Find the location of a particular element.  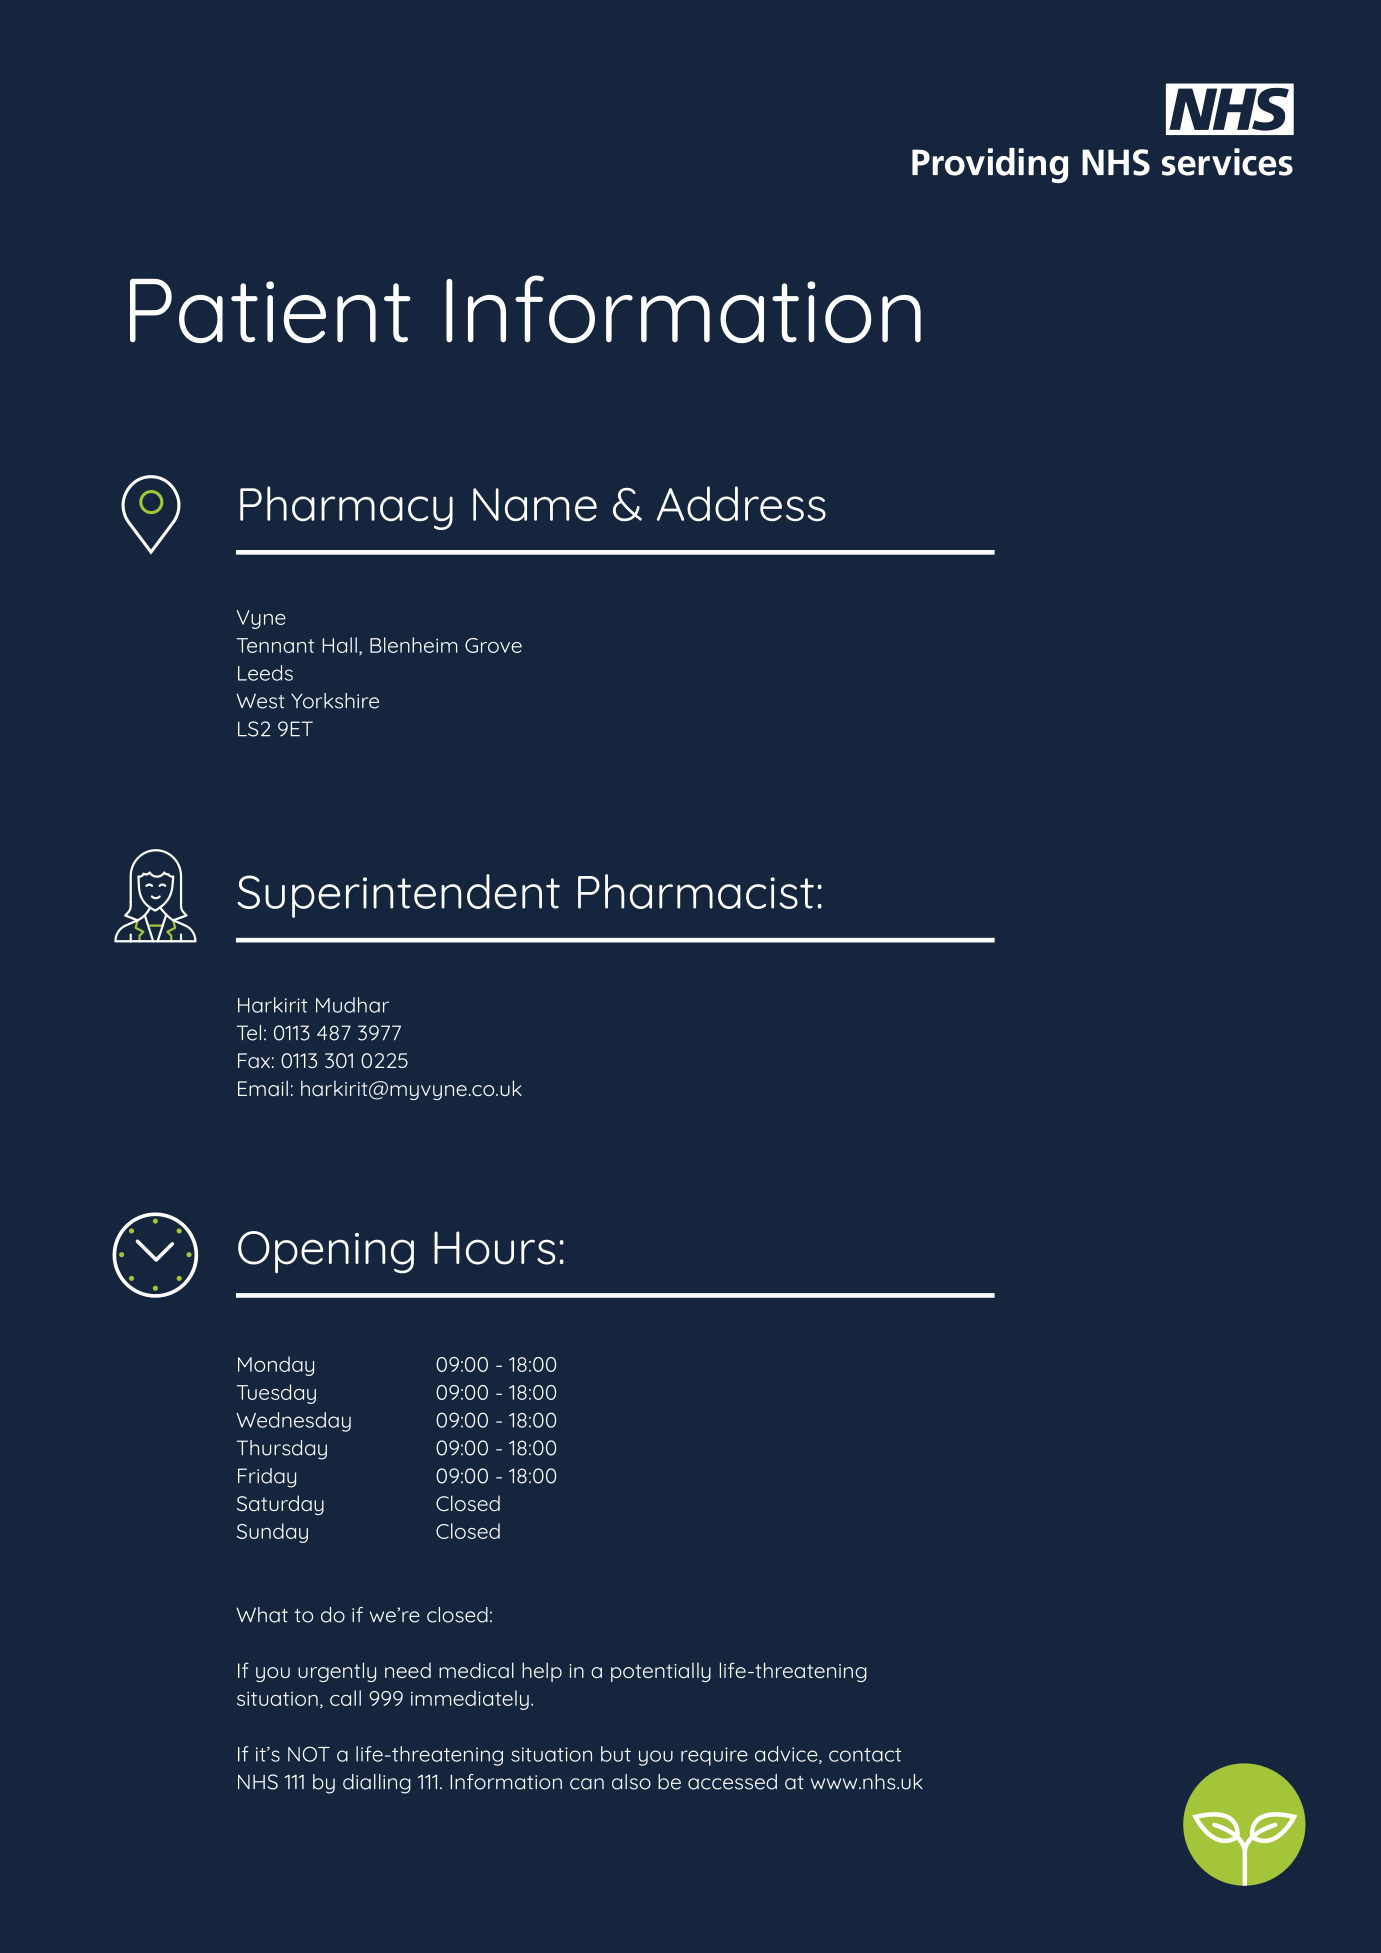

Patient is located at coordinates (270, 311).
